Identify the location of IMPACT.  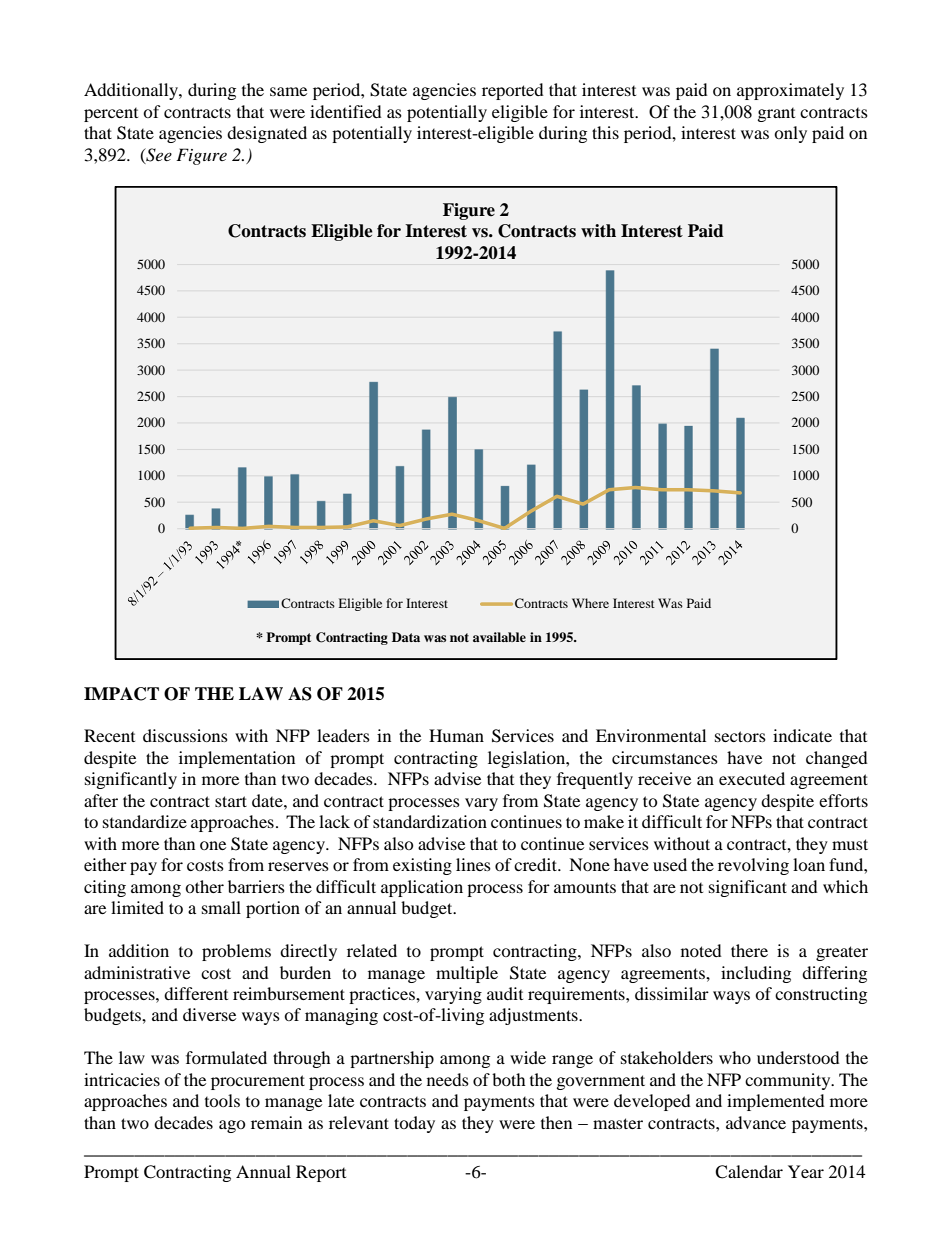
(121, 694).
